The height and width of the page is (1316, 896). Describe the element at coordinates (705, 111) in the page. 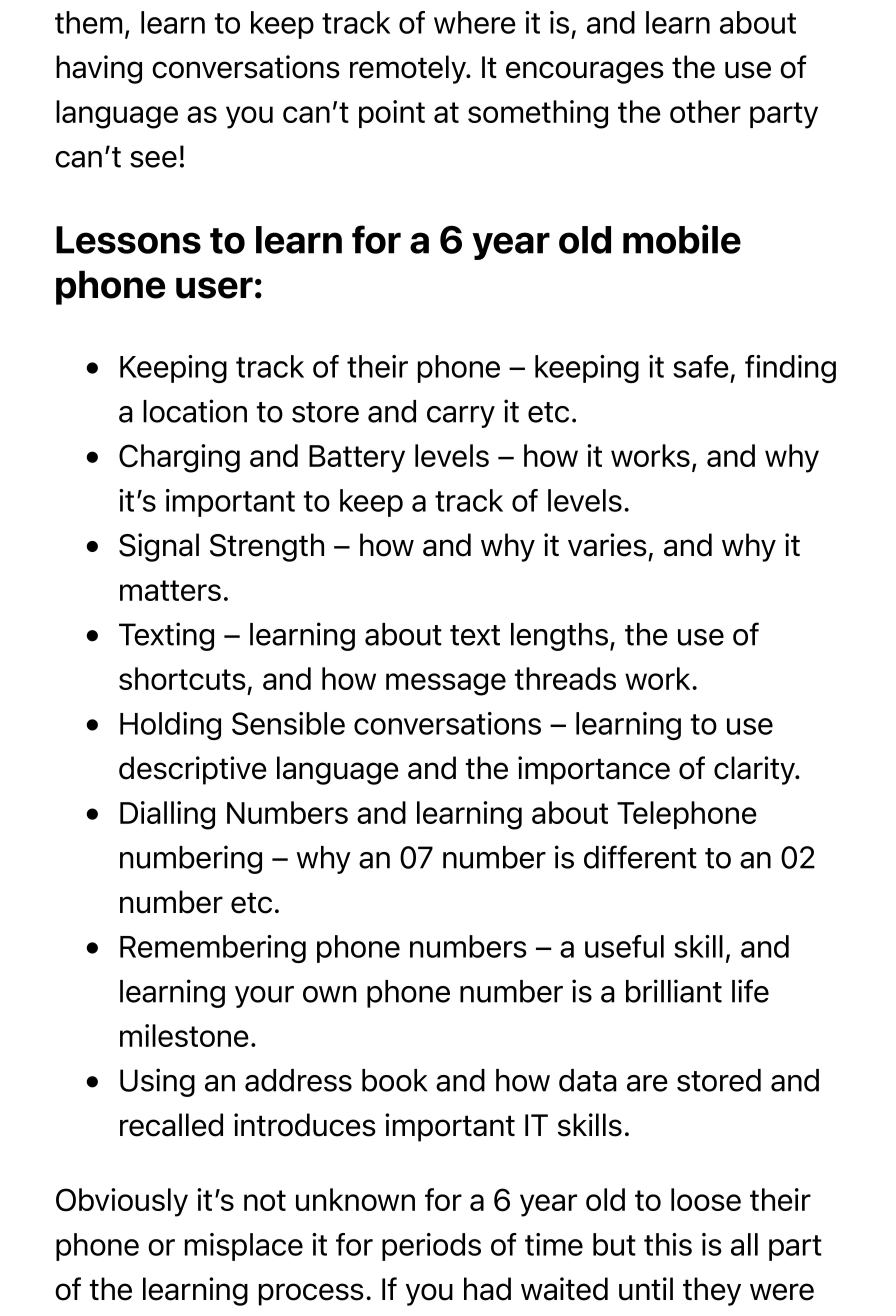

I see `other` at that location.
